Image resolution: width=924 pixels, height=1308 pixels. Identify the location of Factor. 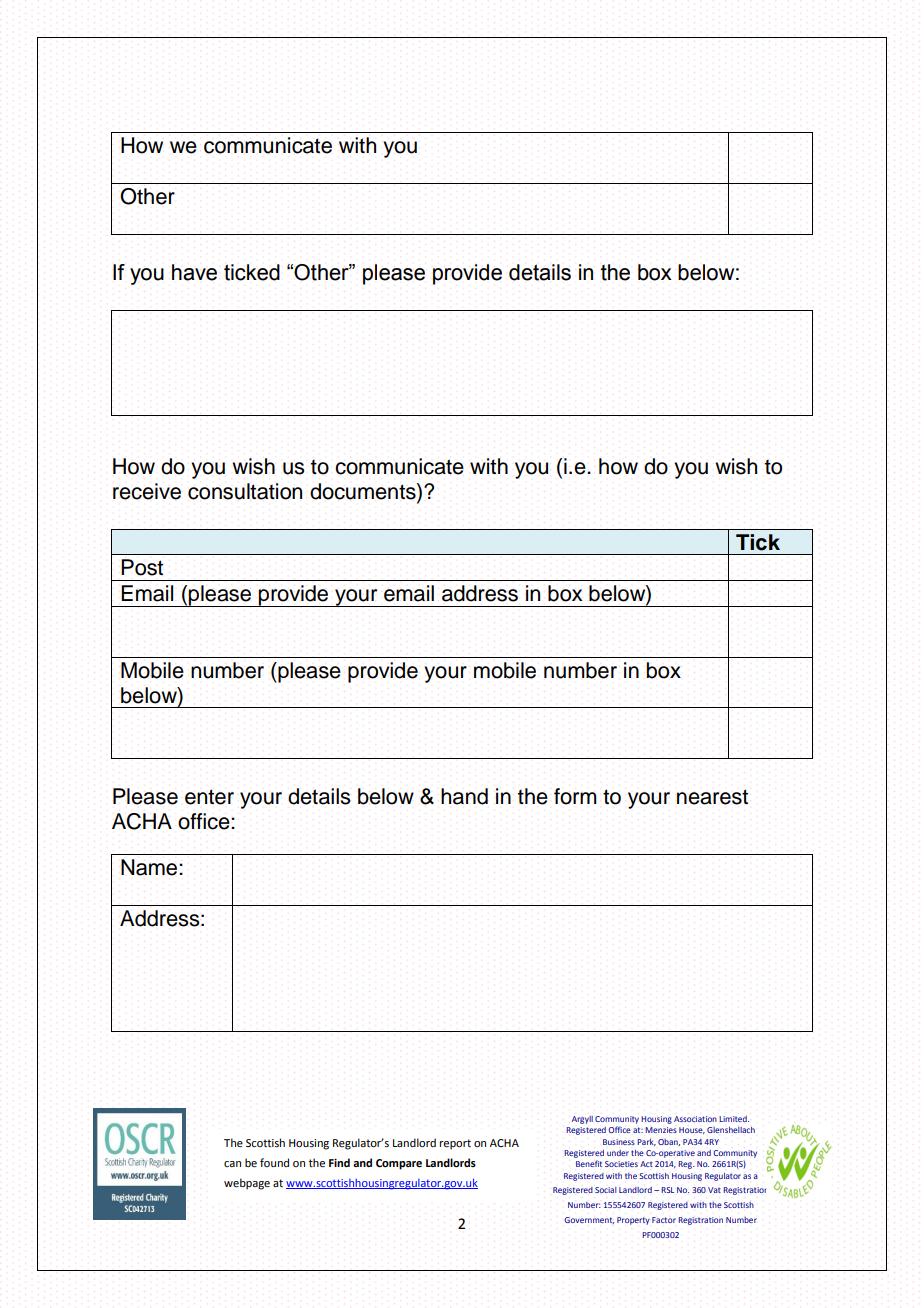
(664, 1220).
